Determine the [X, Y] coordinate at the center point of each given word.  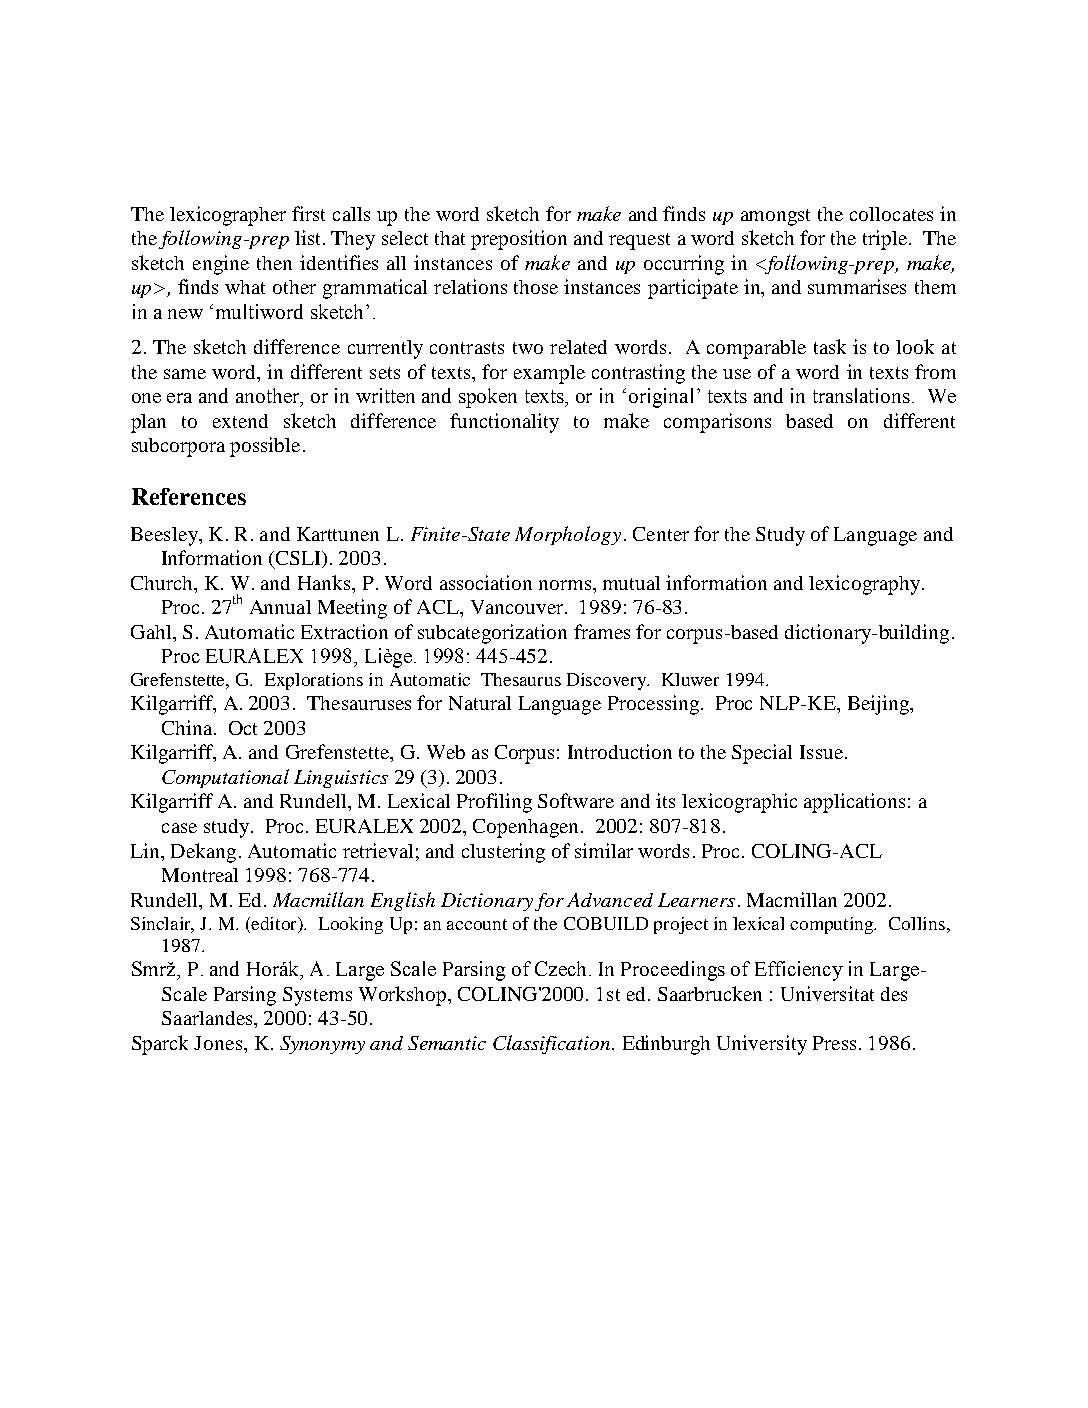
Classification [553, 1044]
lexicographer [228, 216]
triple [885, 240]
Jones [219, 1043]
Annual [280, 607]
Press [834, 1043]
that [450, 238]
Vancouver [518, 607]
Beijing [879, 705]
